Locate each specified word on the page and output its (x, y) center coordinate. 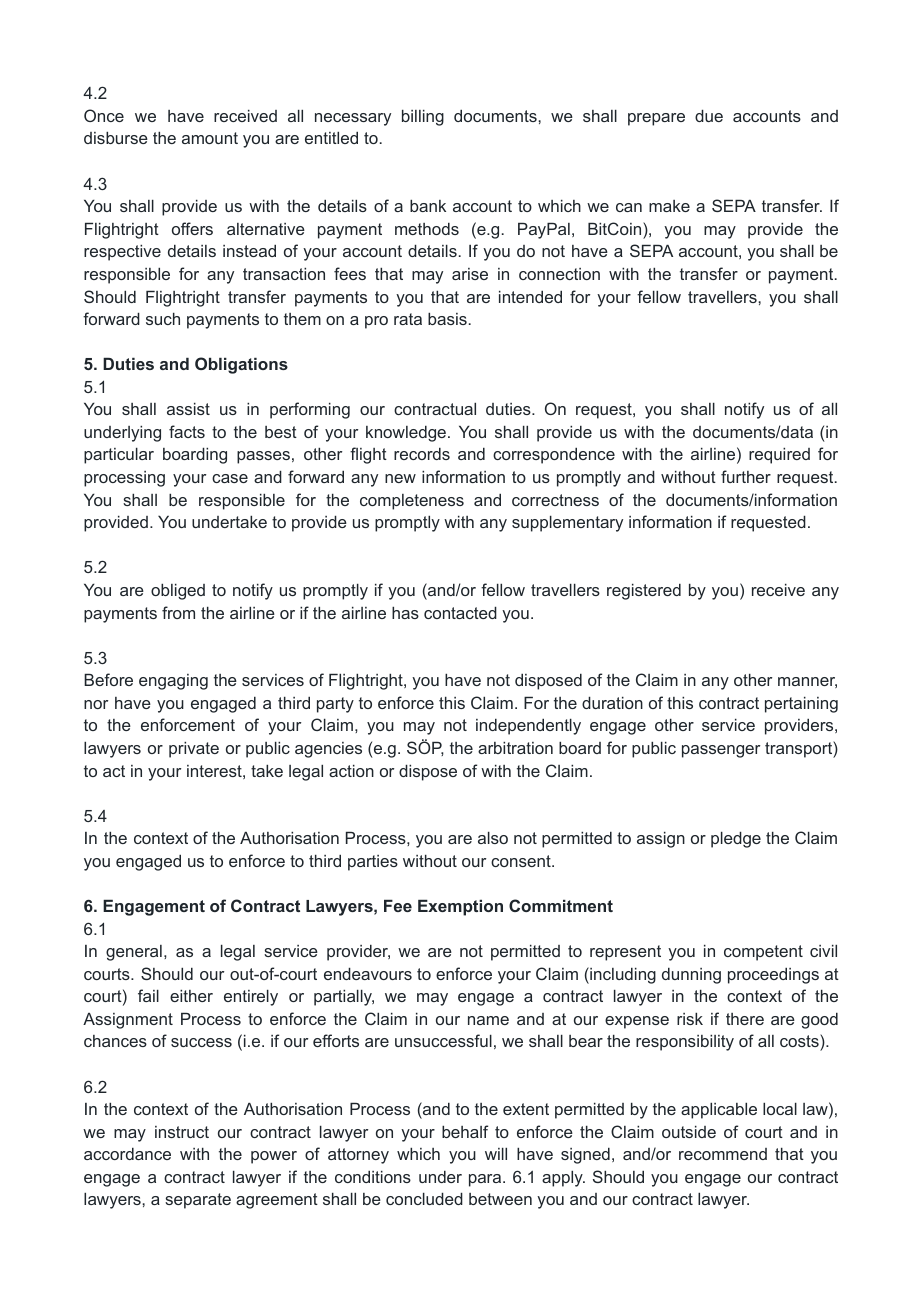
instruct (182, 1132)
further (746, 476)
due (709, 115)
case (230, 478)
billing (423, 117)
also (493, 837)
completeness (412, 502)
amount (210, 138)
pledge (736, 839)
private (194, 749)
